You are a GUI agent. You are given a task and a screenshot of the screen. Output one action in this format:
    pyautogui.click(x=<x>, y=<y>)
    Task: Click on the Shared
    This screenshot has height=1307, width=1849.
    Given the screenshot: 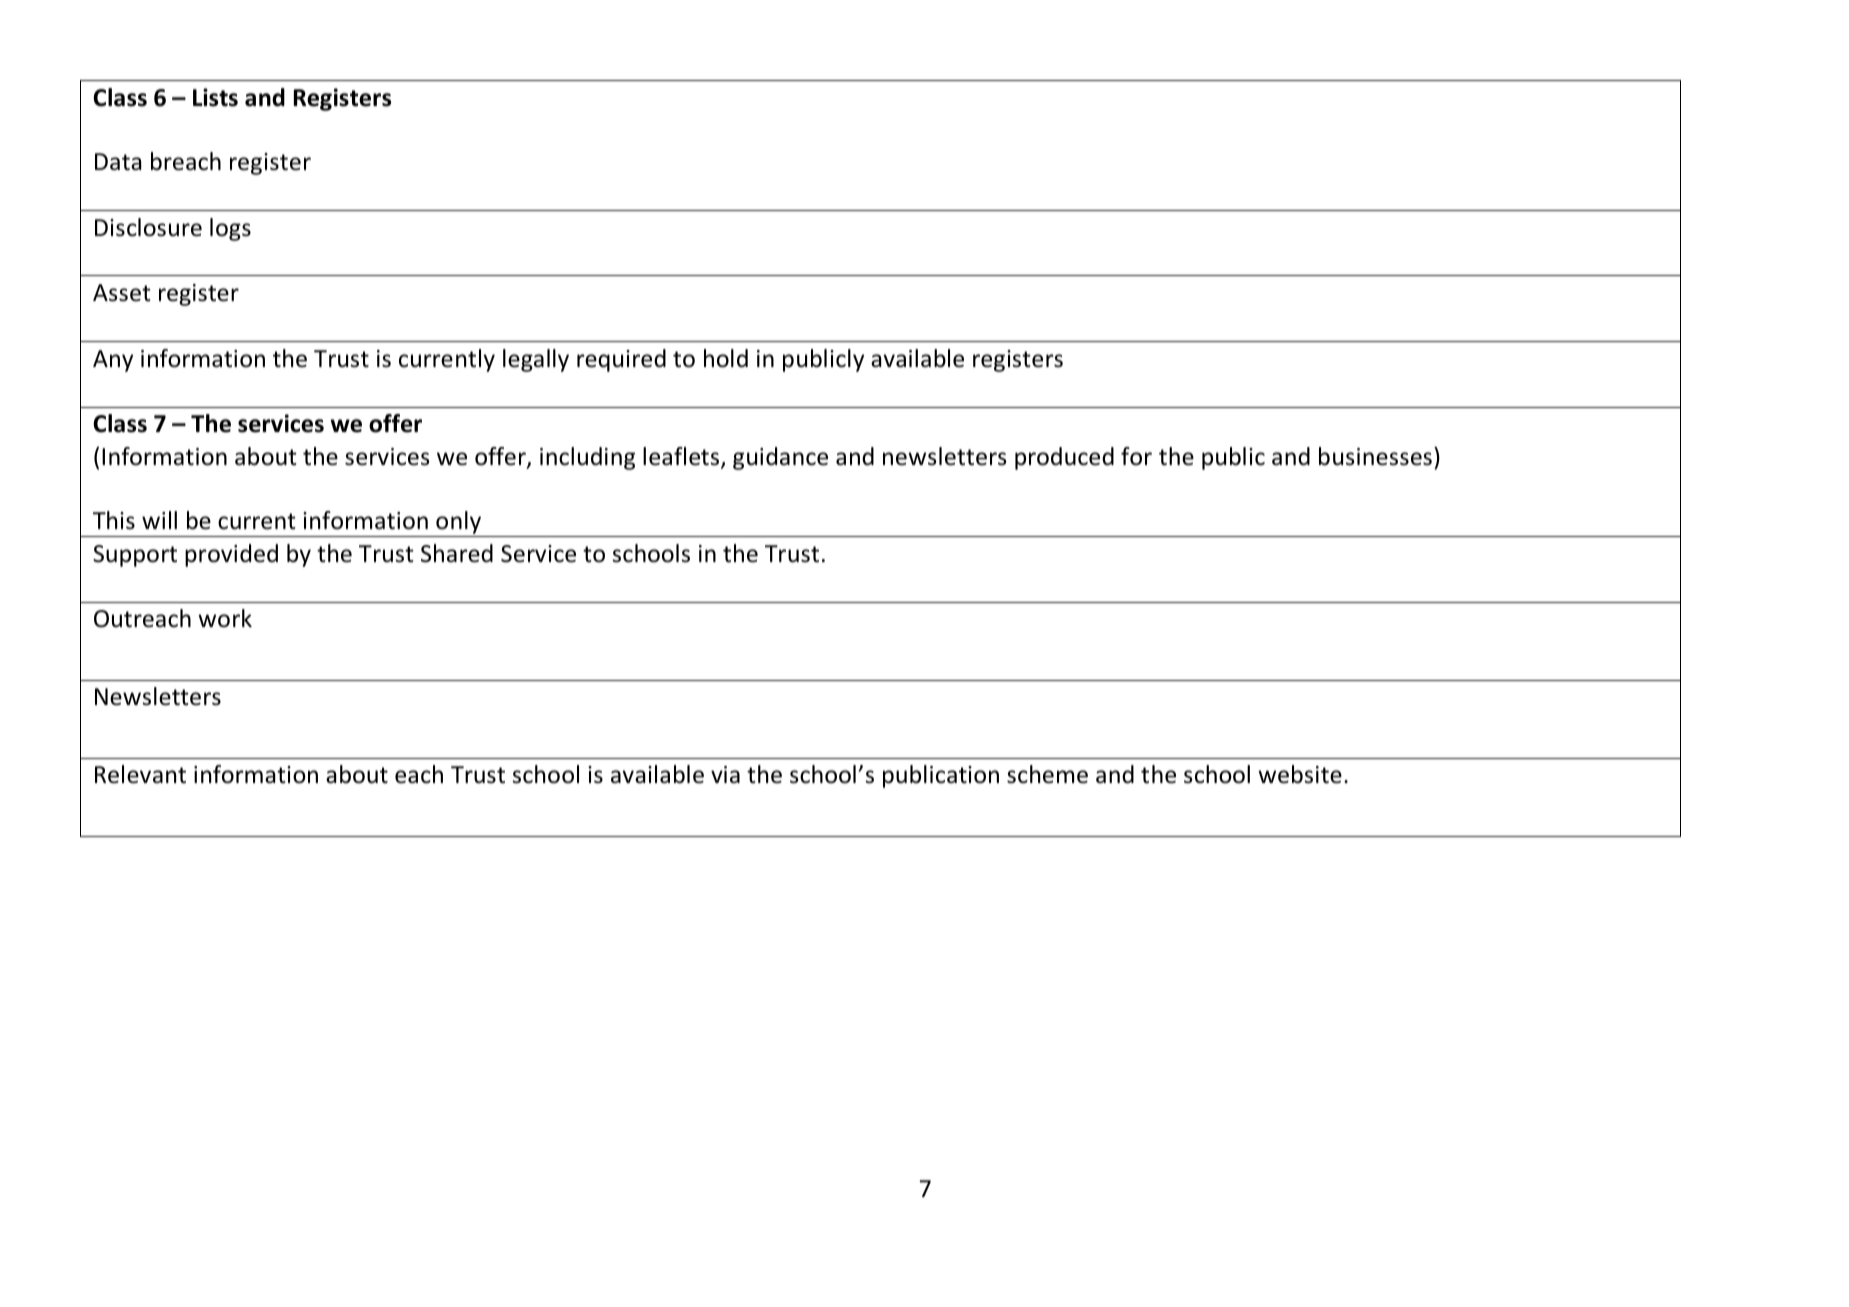 What is the action you would take?
    pyautogui.click(x=457, y=553)
